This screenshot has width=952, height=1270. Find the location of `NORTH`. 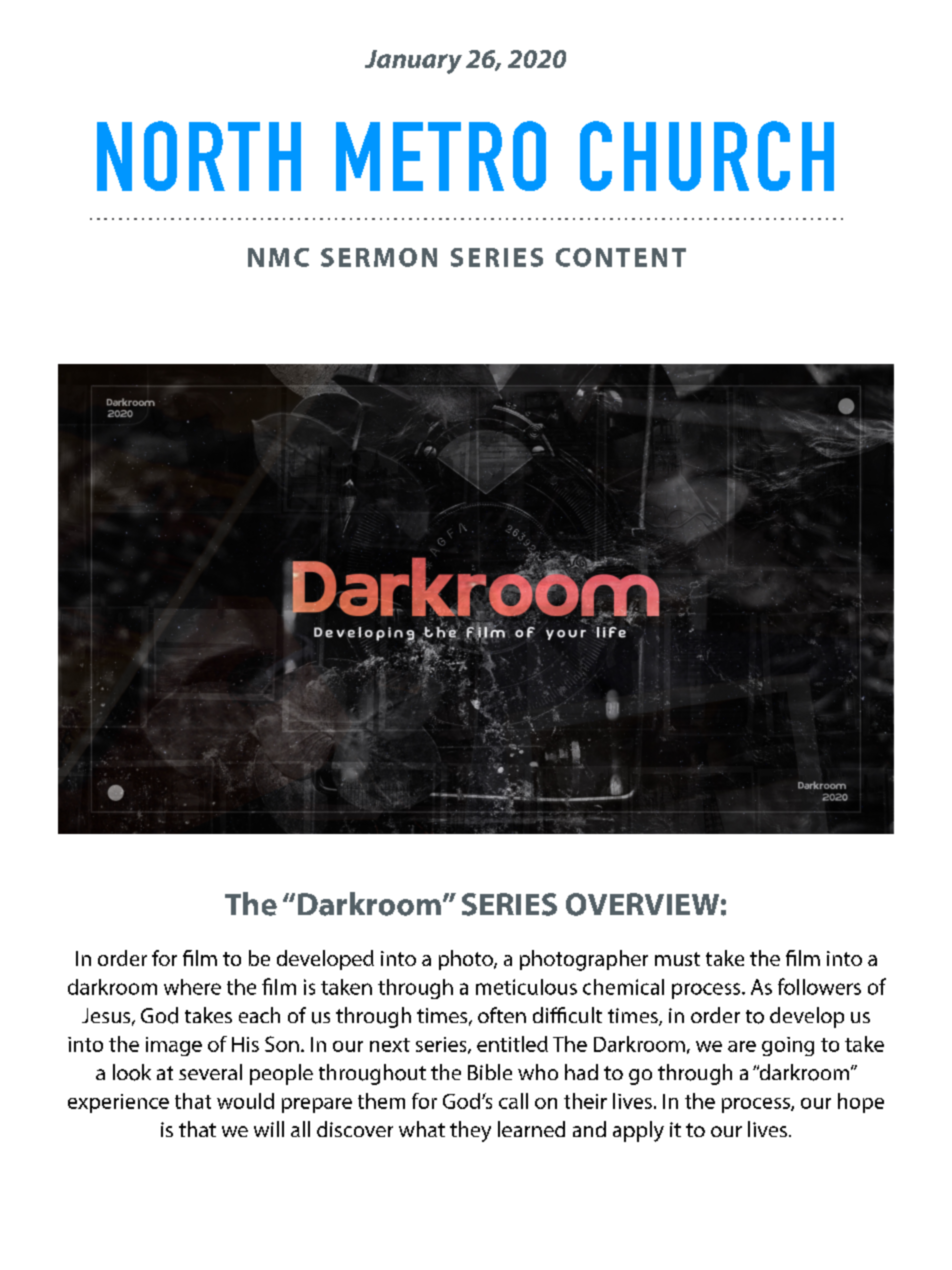

NORTH is located at coordinates (199, 156).
